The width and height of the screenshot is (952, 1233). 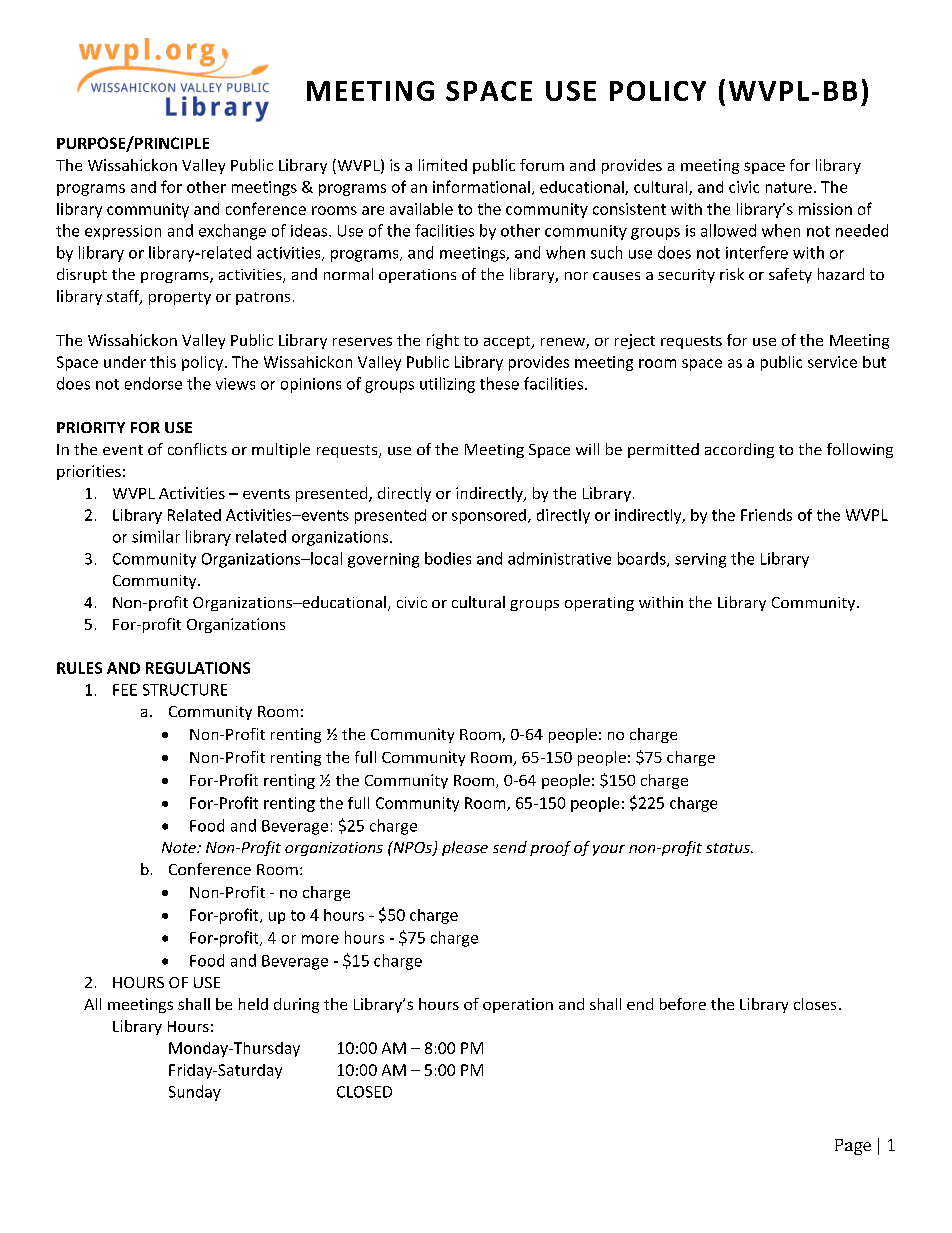 I want to click on Note, so click(x=180, y=847).
